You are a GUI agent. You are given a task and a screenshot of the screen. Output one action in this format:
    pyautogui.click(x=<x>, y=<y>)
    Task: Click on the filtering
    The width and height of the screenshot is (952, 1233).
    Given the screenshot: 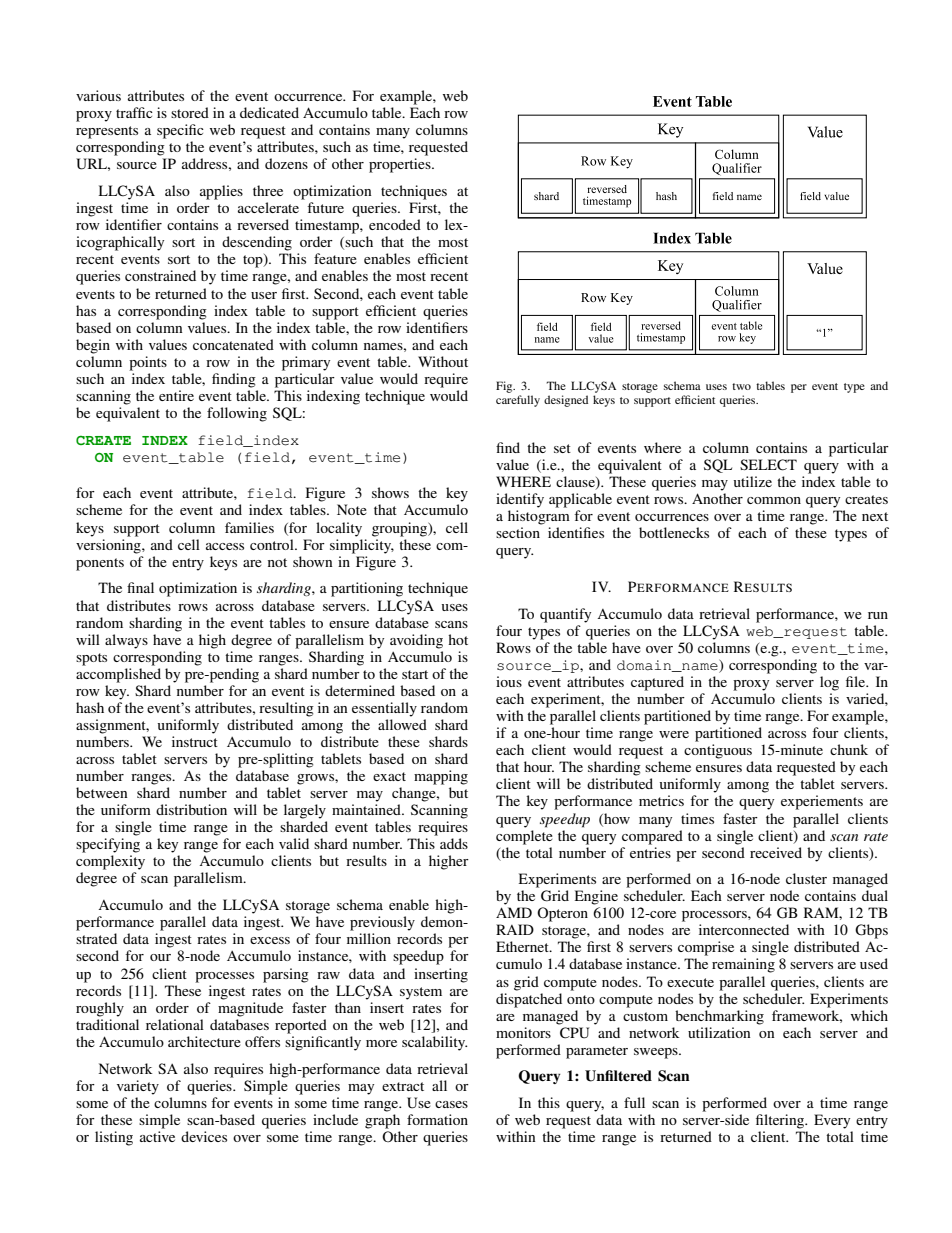 What is the action you would take?
    pyautogui.click(x=781, y=1121)
